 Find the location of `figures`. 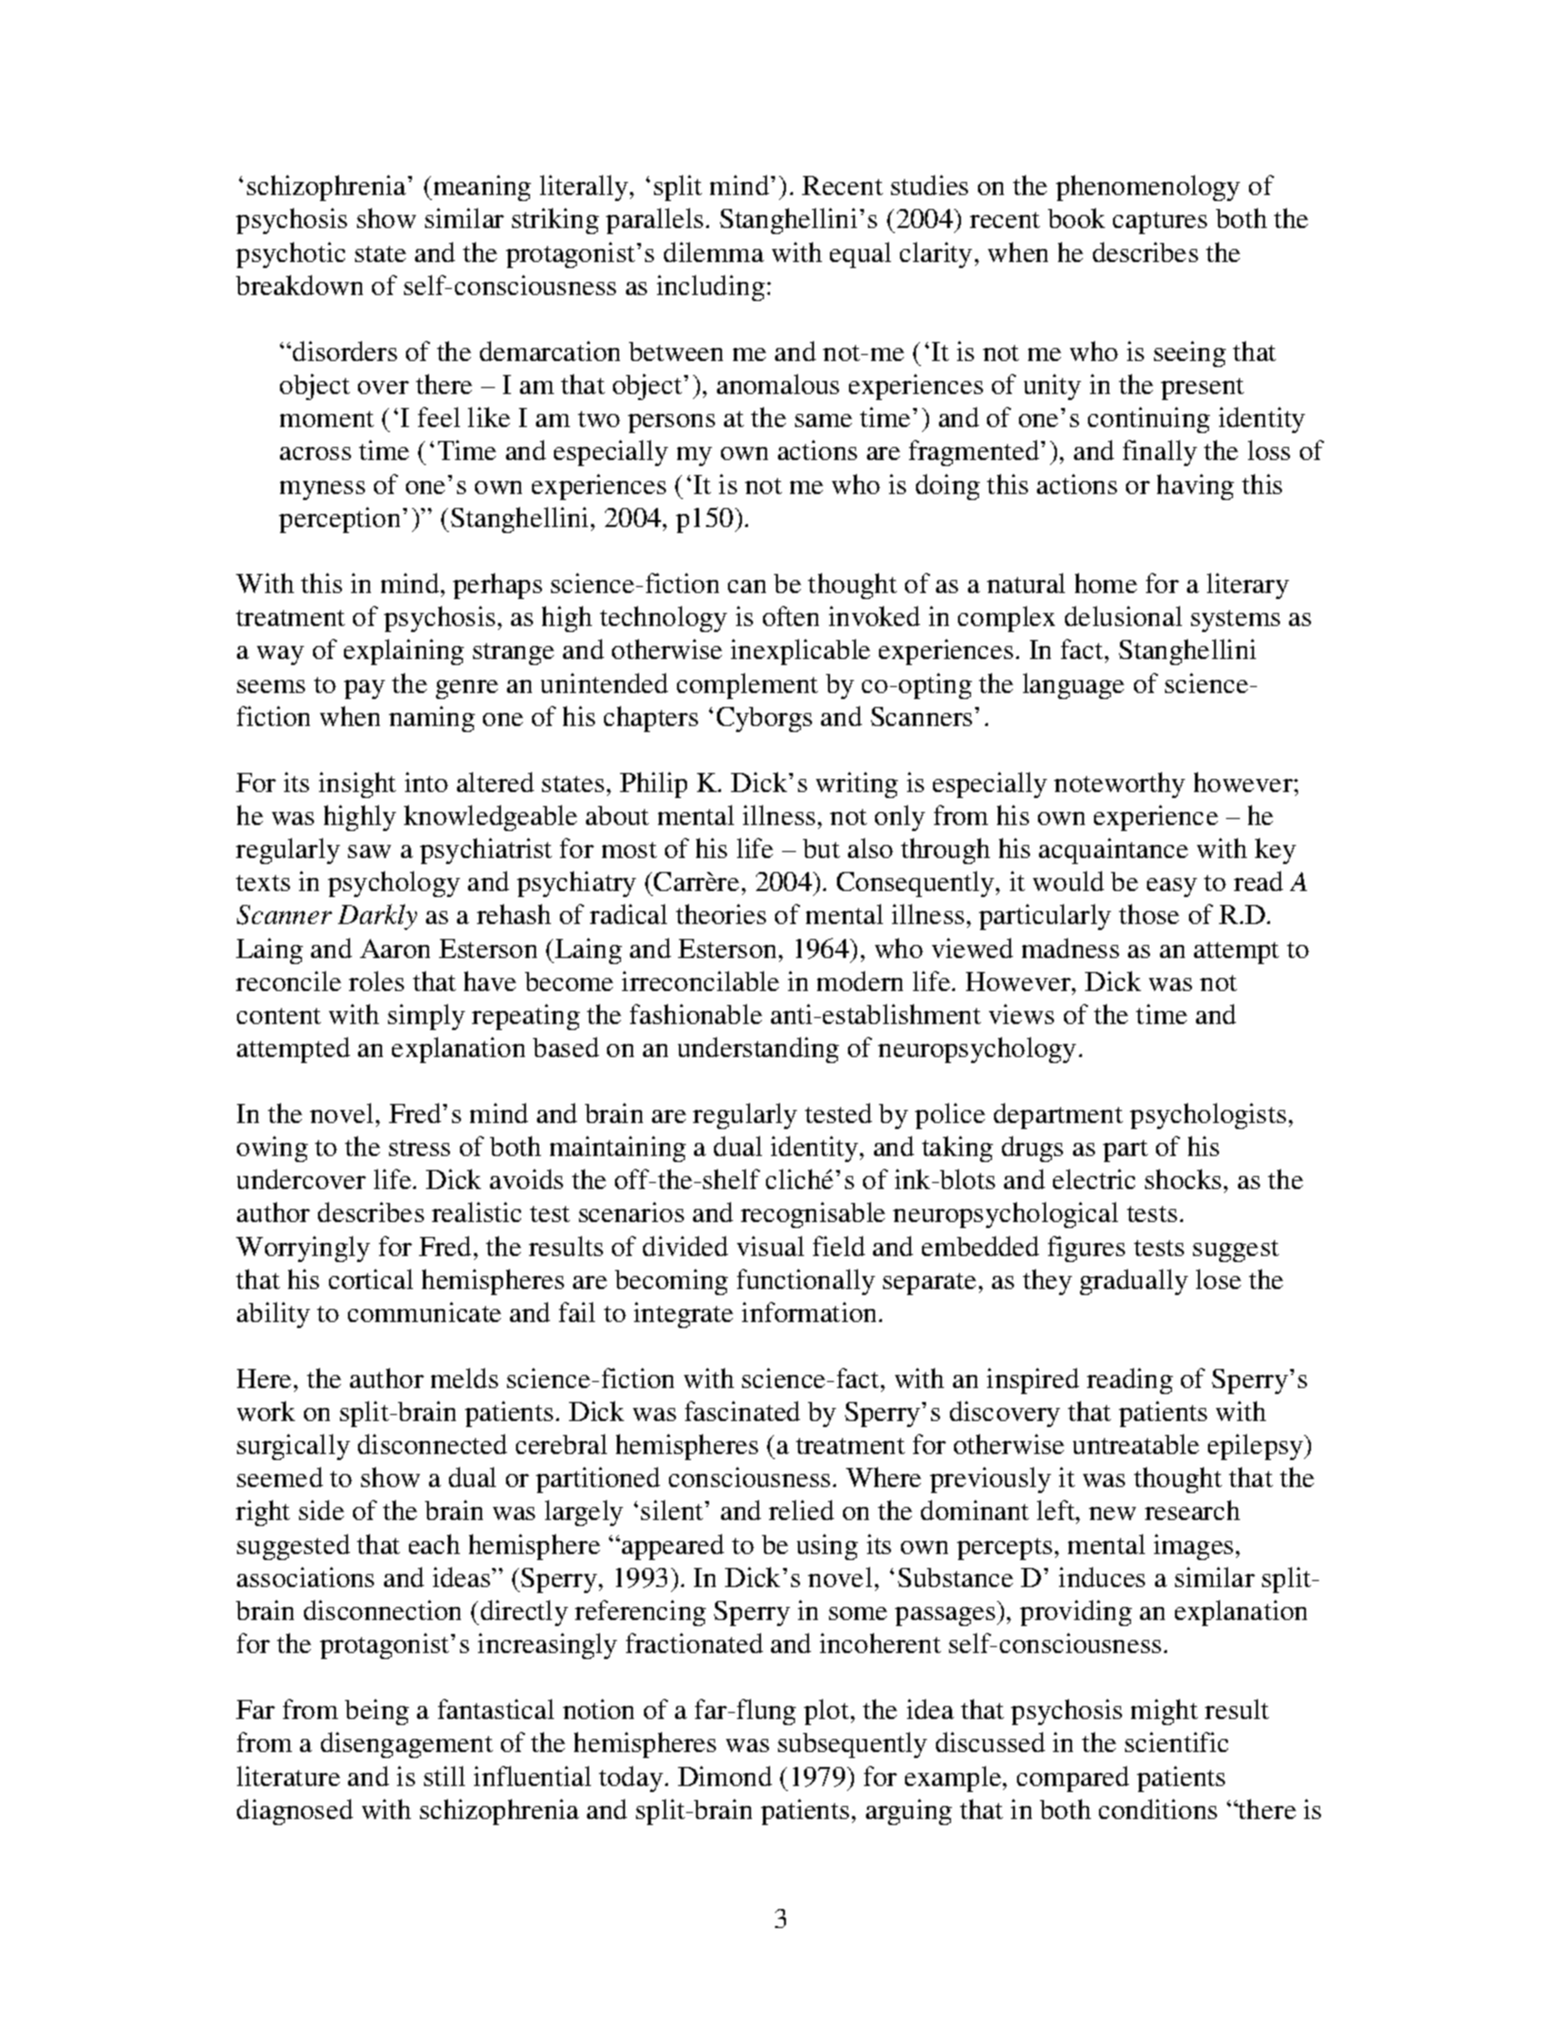

figures is located at coordinates (1086, 1249).
